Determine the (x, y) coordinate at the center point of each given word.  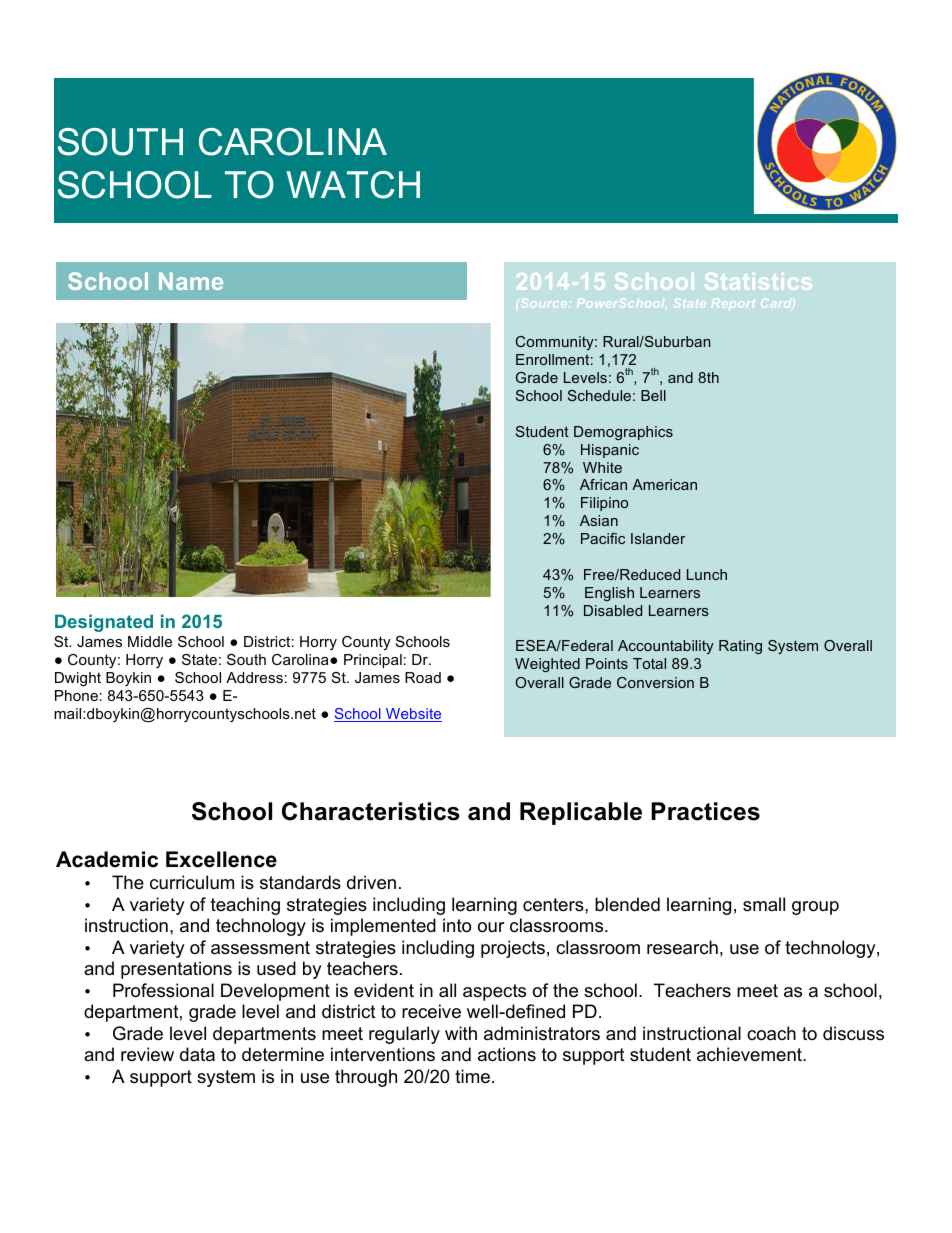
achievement (750, 1054)
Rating (740, 647)
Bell (653, 395)
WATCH (353, 185)
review (147, 1054)
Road (423, 677)
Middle (150, 641)
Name (191, 281)
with (461, 1033)
